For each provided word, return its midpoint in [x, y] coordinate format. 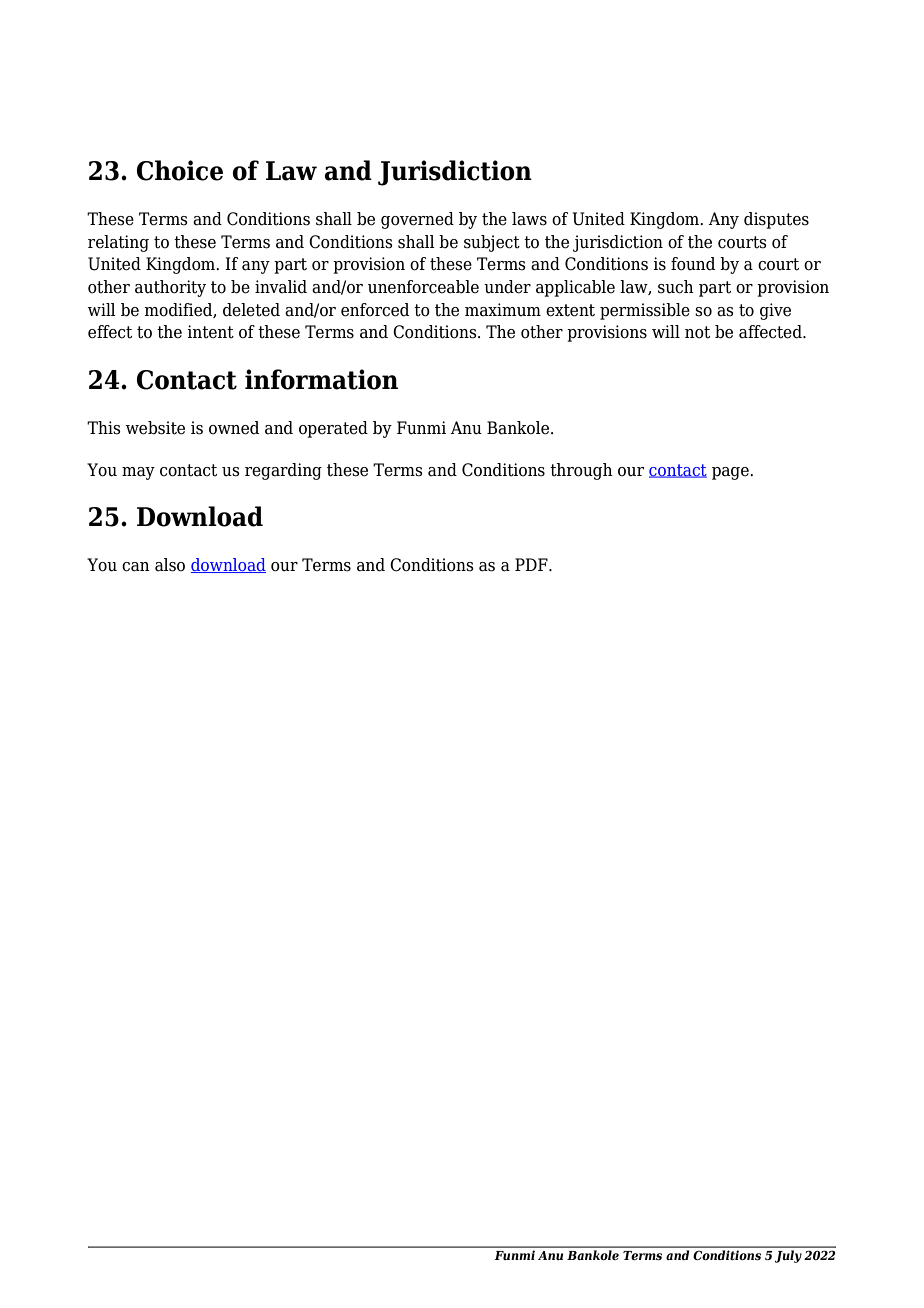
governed [417, 220]
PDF [532, 564]
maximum [503, 310]
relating [118, 243]
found [693, 264]
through [581, 471]
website [155, 428]
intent [210, 332]
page [731, 473]
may [138, 473]
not [697, 332]
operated [333, 429]
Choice [180, 170]
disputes [776, 220]
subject [492, 243]
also [170, 565]
